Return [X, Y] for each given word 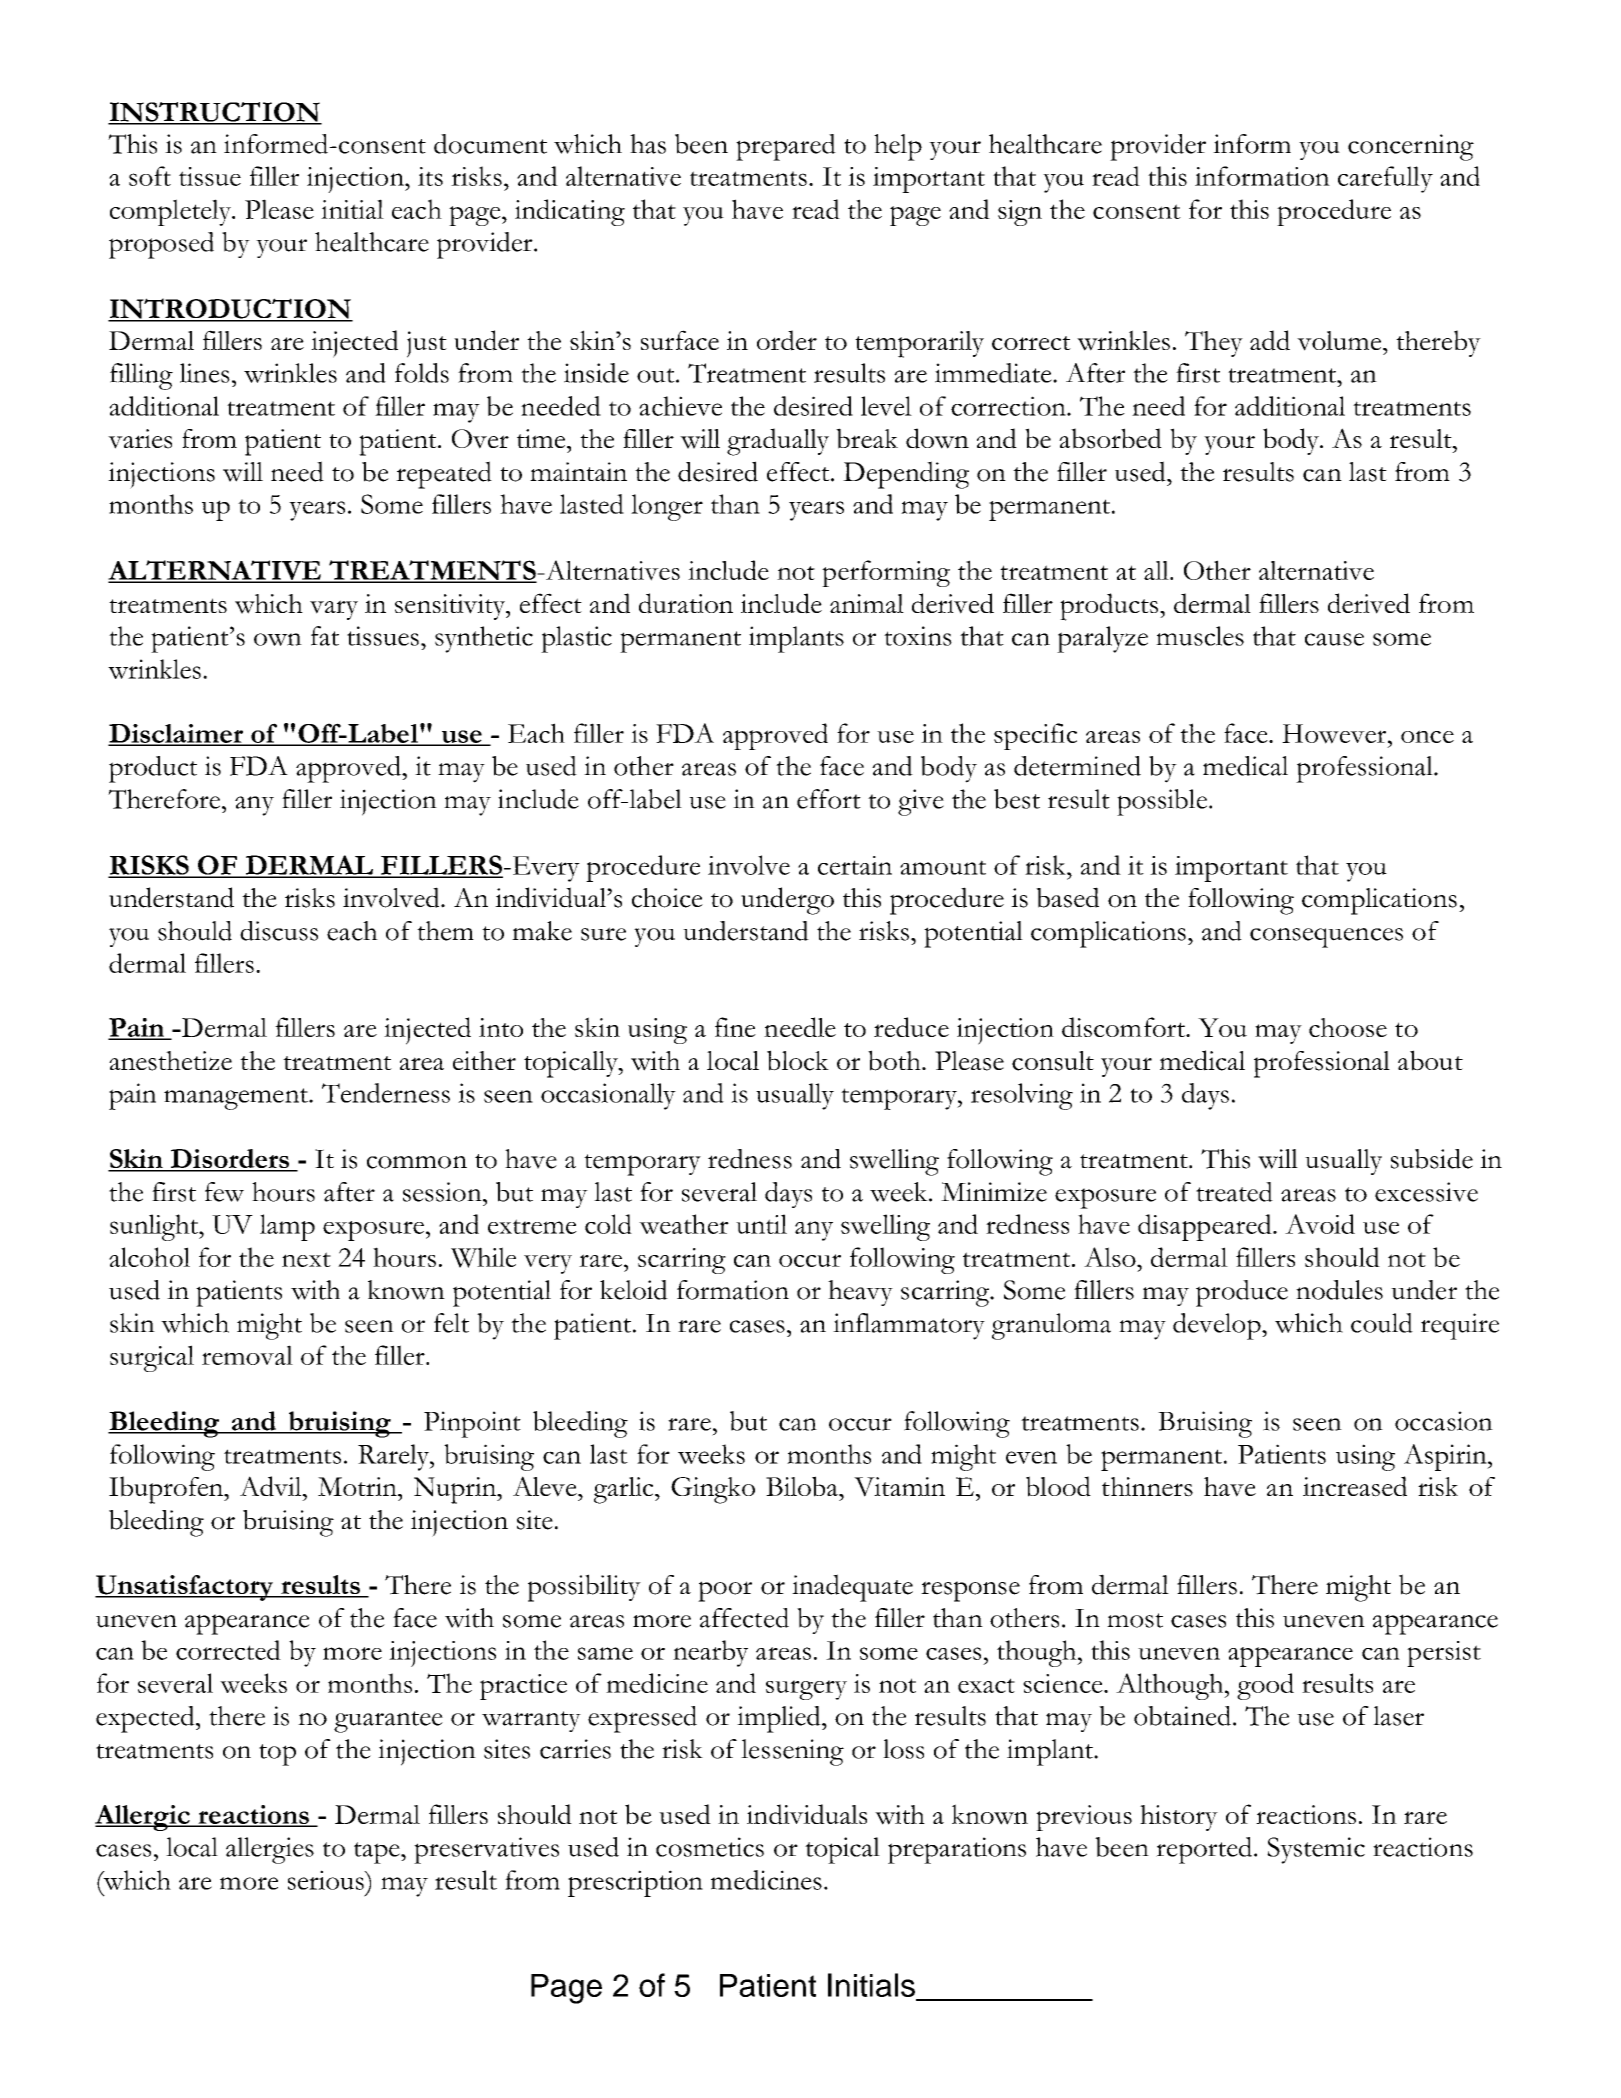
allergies [270, 1850]
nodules [1339, 1290]
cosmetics [710, 1847]
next [306, 1259]
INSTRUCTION [215, 113]
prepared [786, 147]
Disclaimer [177, 734]
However [1335, 734]
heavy [860, 1293]
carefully [1385, 179]
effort [829, 799]
